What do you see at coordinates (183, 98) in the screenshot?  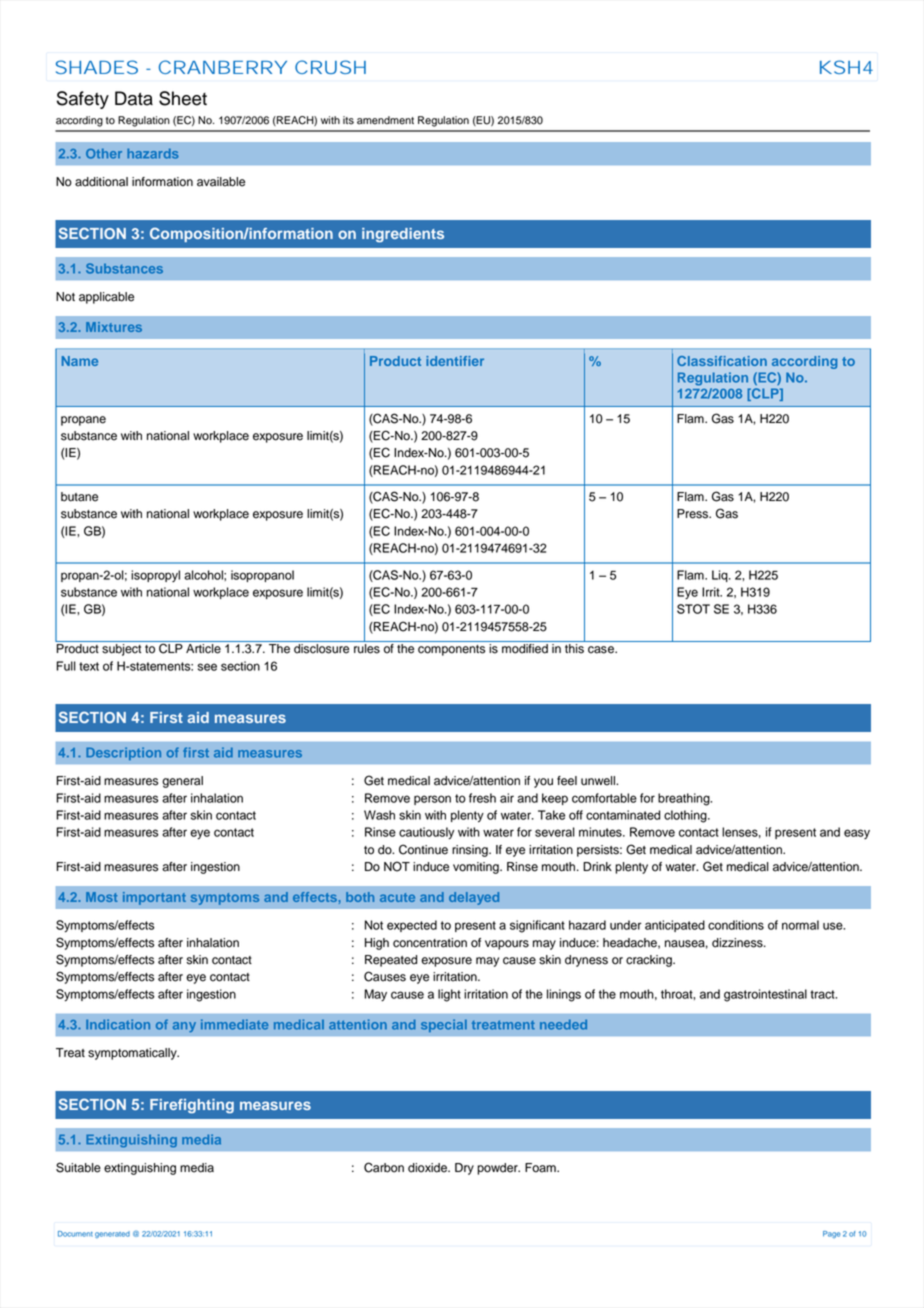 I see `Sheet` at bounding box center [183, 98].
